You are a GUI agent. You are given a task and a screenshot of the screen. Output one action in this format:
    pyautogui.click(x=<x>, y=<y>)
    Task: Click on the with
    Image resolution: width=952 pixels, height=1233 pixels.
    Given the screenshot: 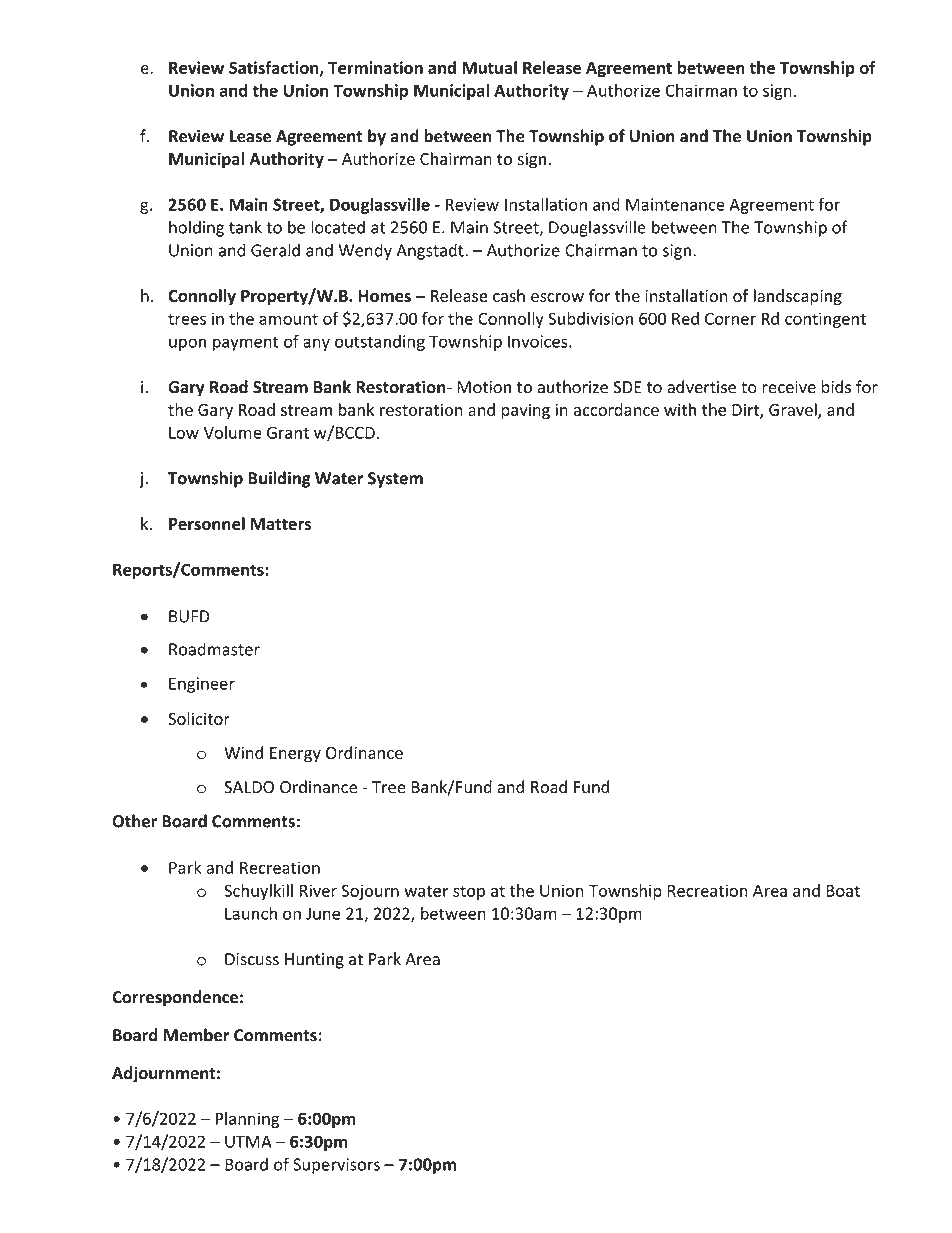 What is the action you would take?
    pyautogui.click(x=680, y=409)
